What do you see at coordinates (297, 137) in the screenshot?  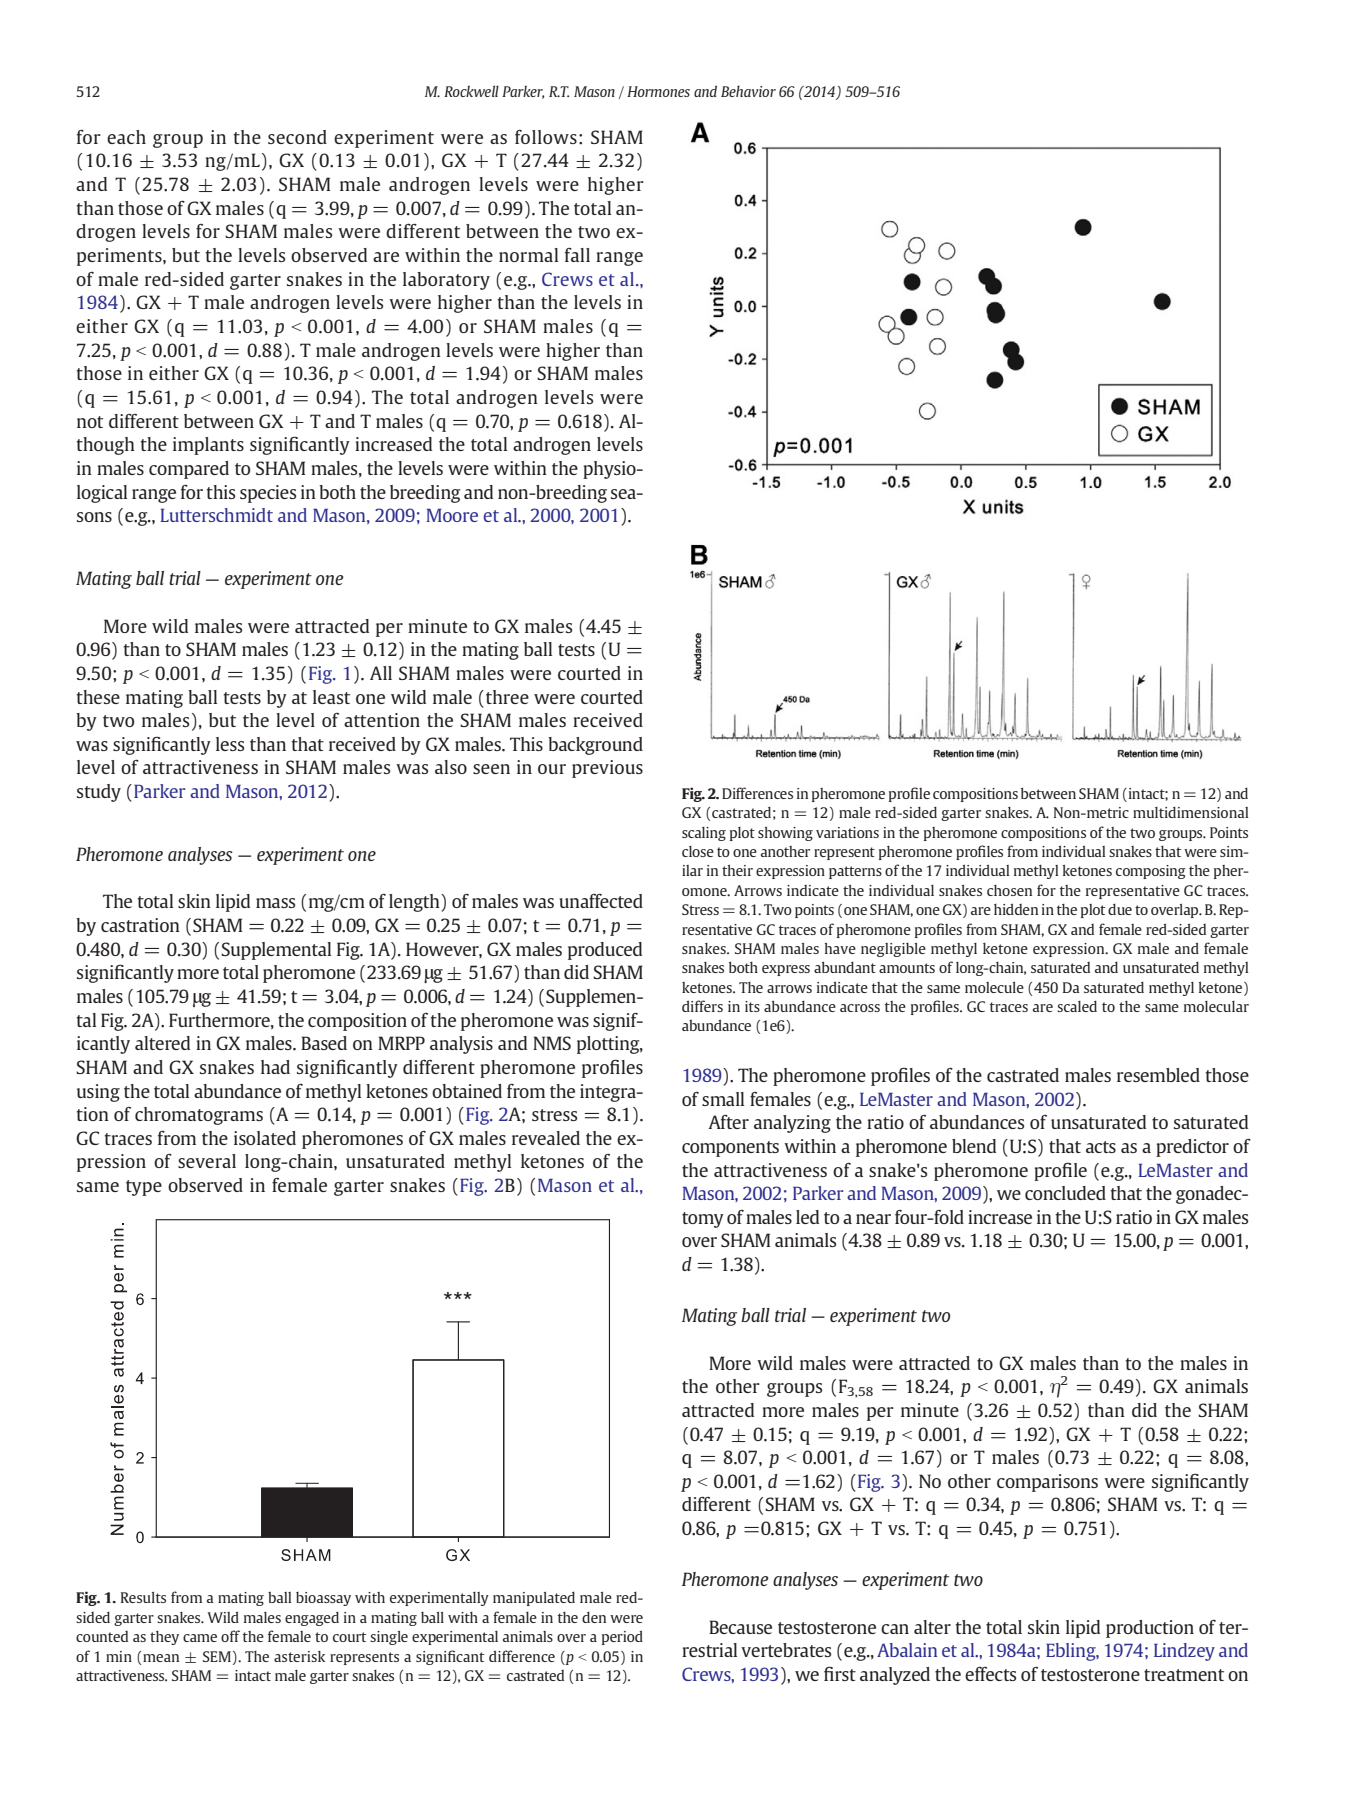 I see `second` at bounding box center [297, 137].
